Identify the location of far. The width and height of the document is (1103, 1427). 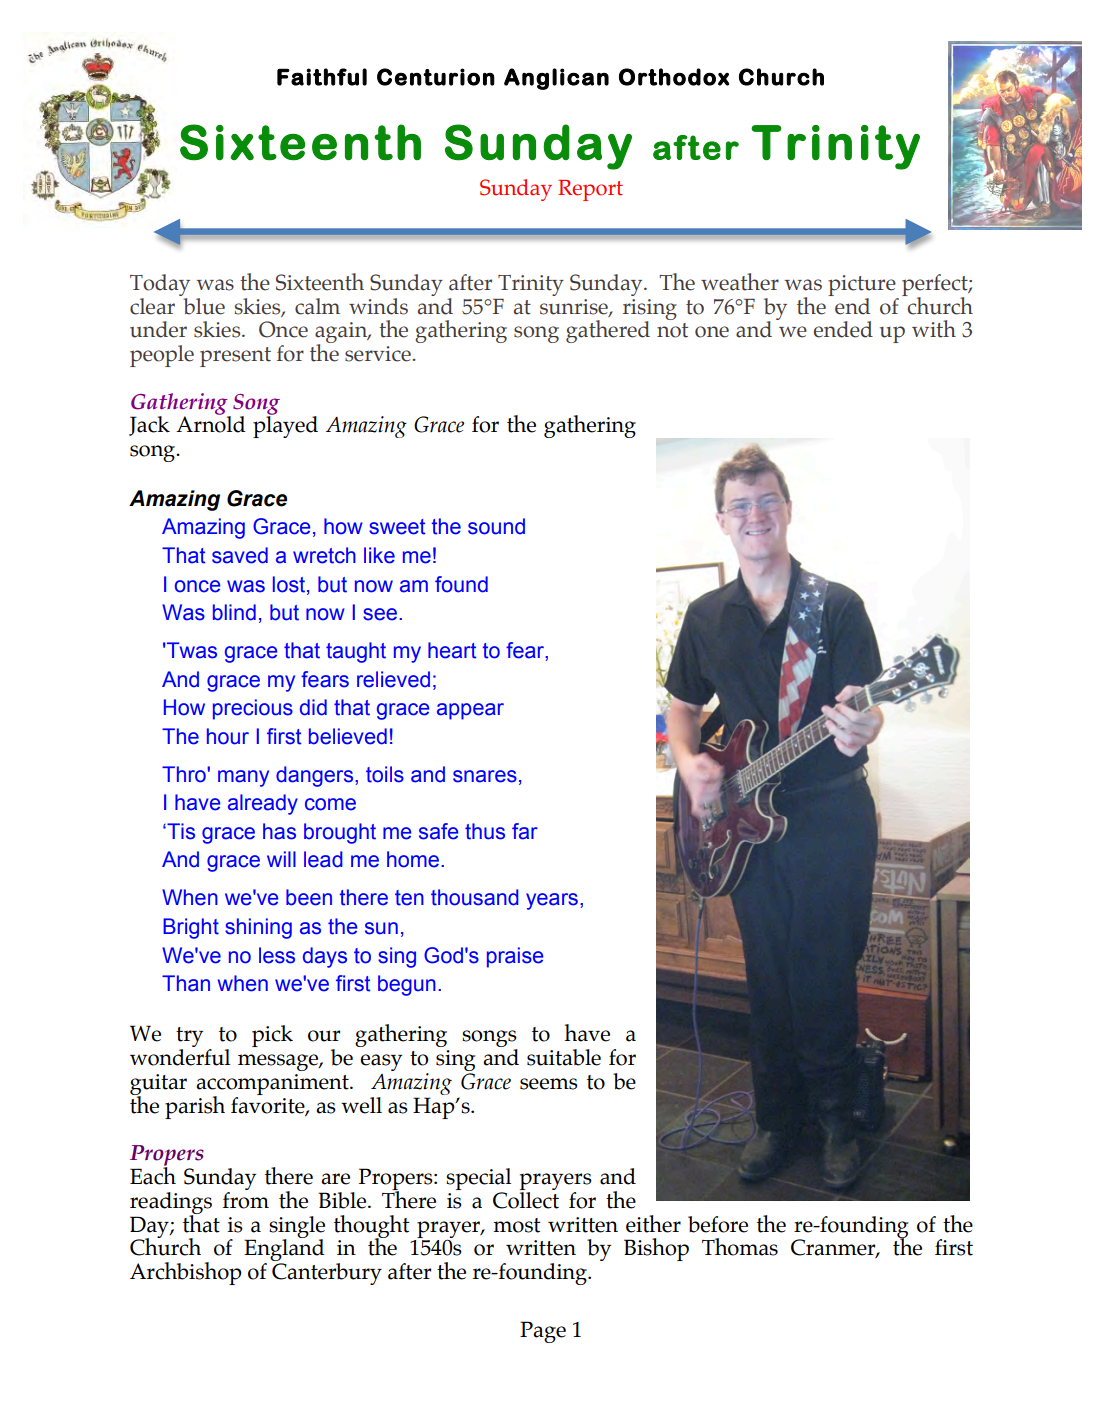
(525, 831).
